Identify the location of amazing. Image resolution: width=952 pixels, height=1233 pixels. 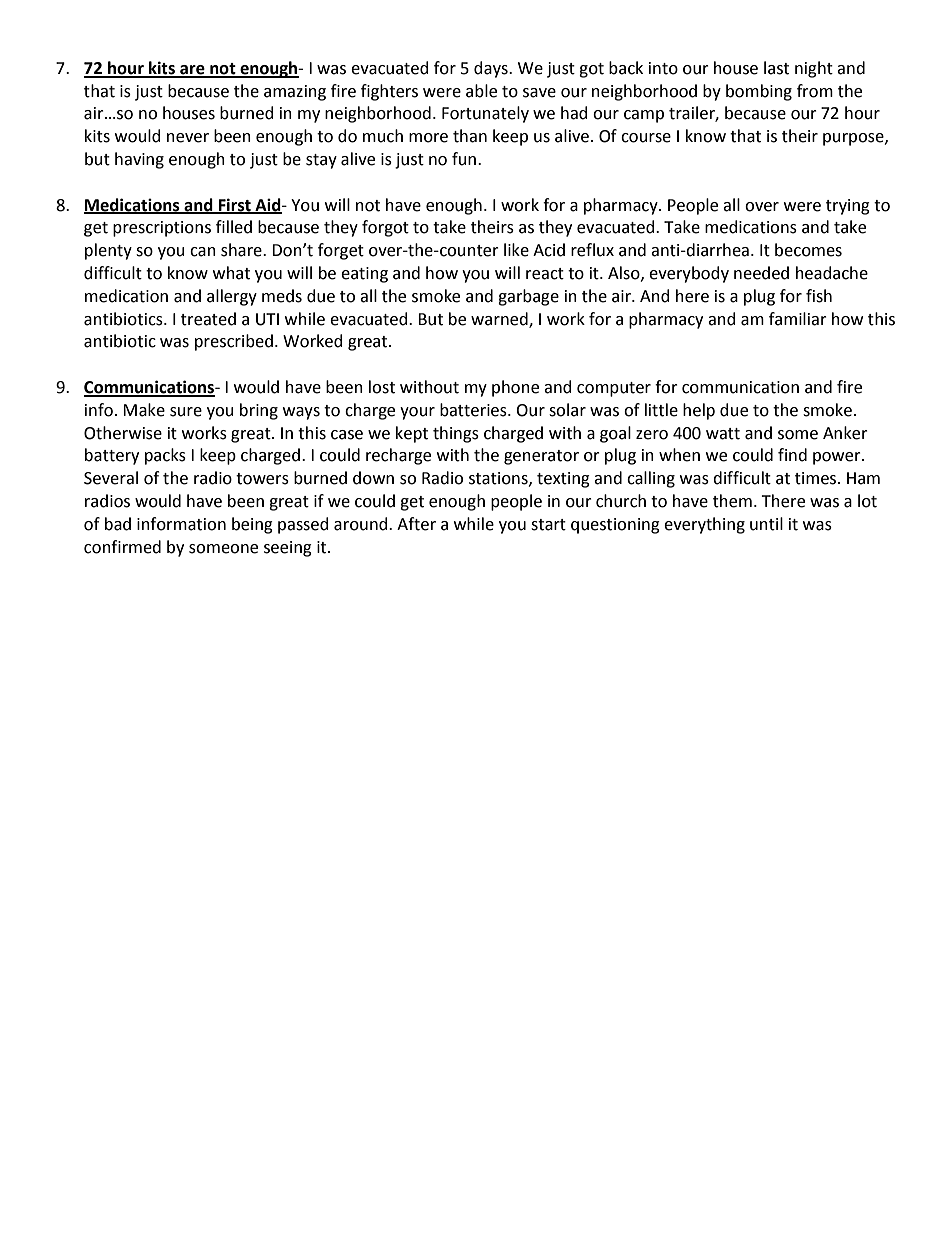
(295, 93).
